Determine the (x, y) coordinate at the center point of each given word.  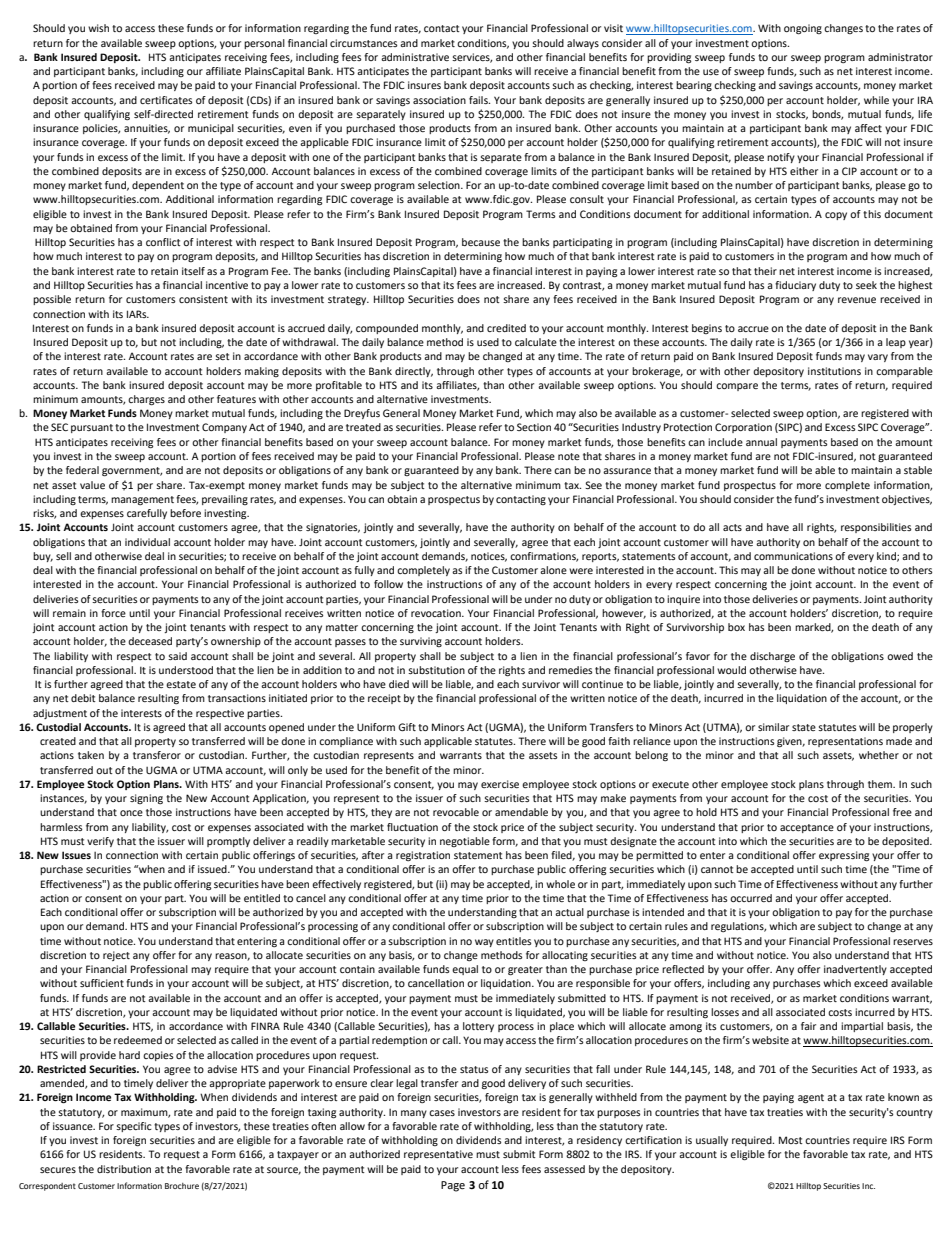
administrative (415, 57)
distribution (124, 1169)
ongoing (803, 29)
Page (453, 1186)
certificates (166, 100)
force (113, 613)
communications (793, 556)
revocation (437, 613)
